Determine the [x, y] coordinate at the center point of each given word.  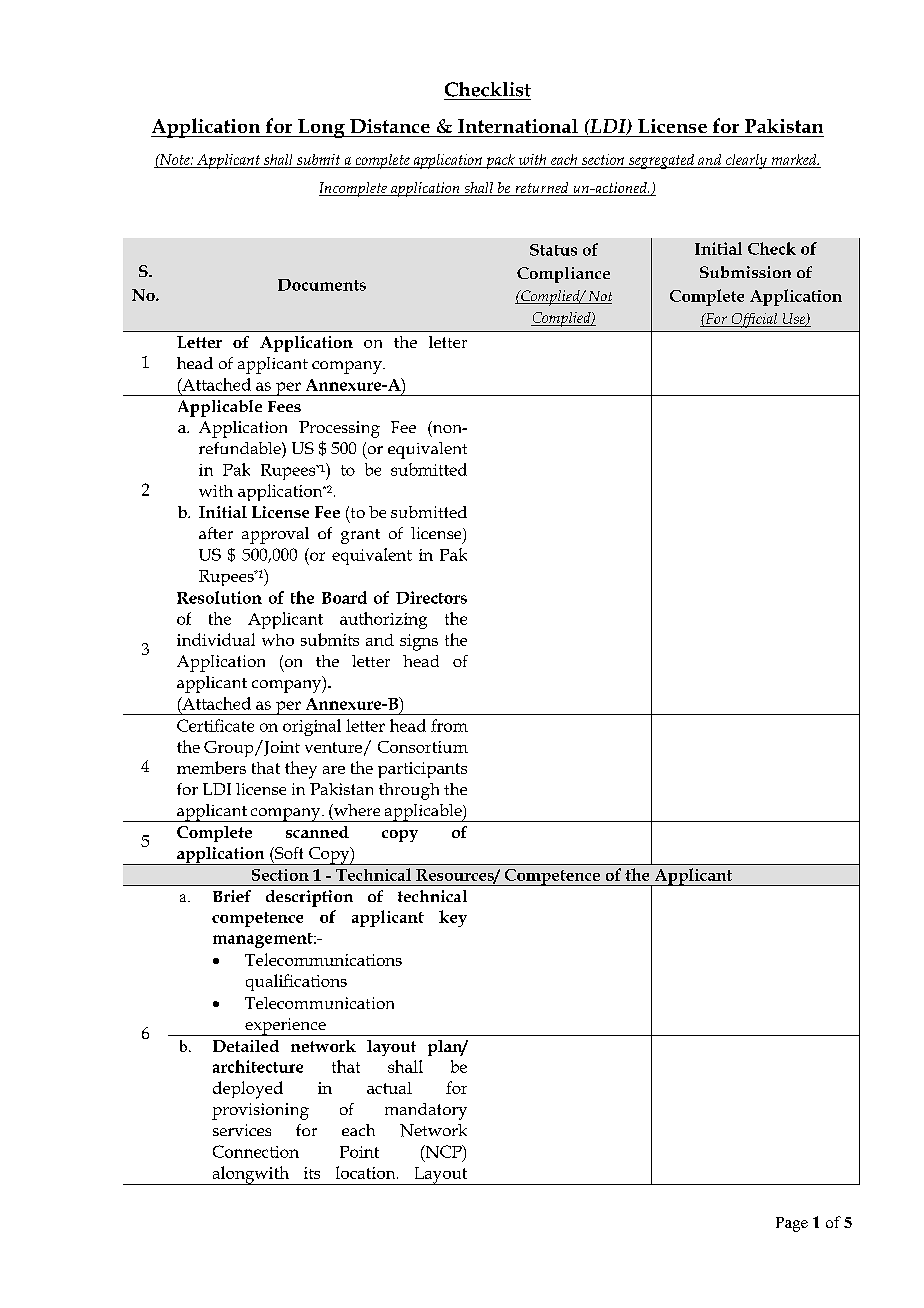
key [453, 918]
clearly [746, 161]
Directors [431, 597]
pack [500, 161]
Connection [256, 1151]
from [449, 725]
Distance [390, 126]
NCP [443, 1151]
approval [275, 535]
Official [754, 320]
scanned [317, 832]
